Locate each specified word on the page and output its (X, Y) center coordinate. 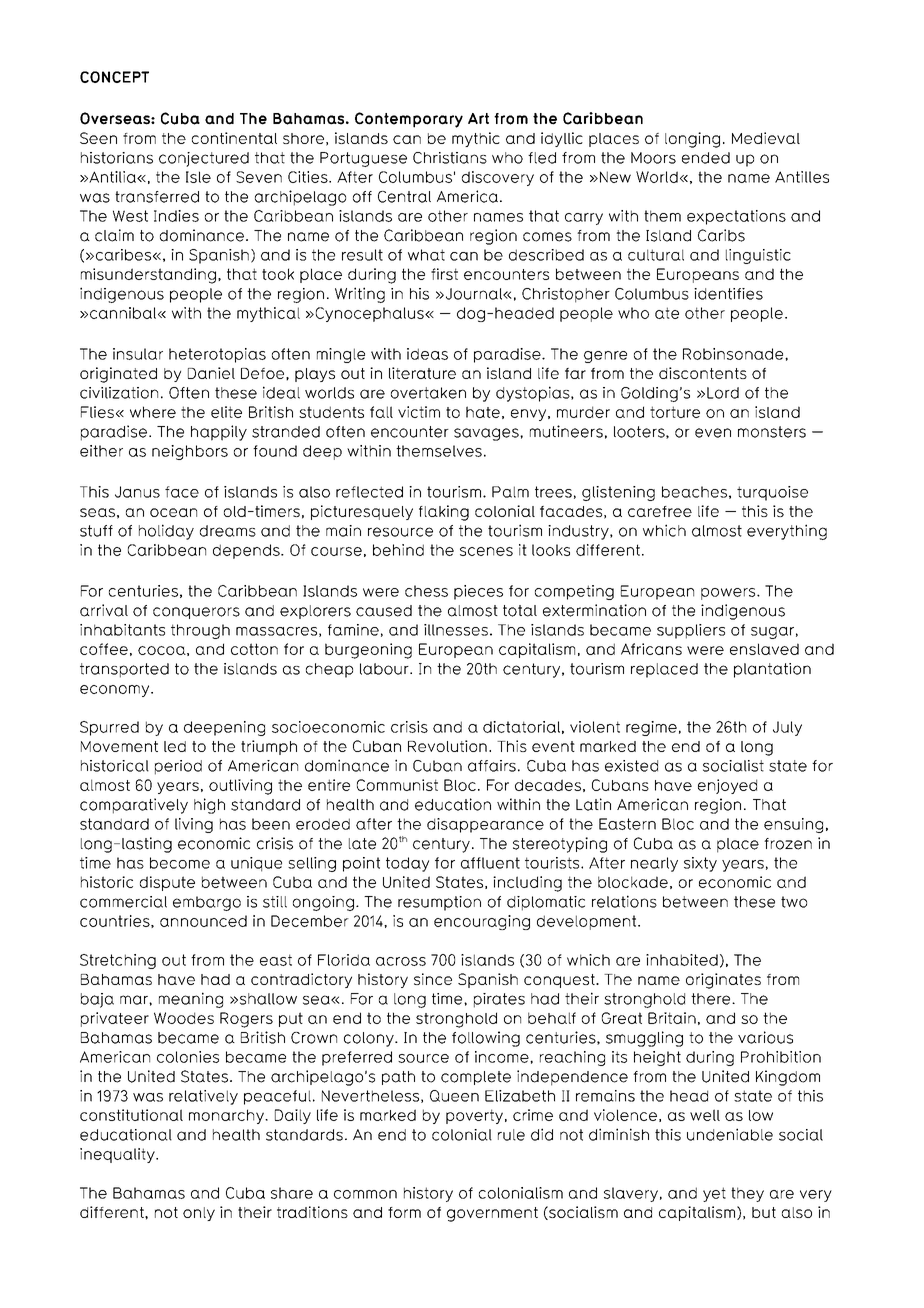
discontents (703, 373)
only (199, 1214)
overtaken (428, 393)
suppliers (691, 631)
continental (234, 138)
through (200, 631)
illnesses (456, 630)
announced (203, 921)
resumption (439, 903)
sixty (700, 864)
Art (478, 118)
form (404, 1212)
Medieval (766, 138)
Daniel (211, 373)
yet (714, 1194)
